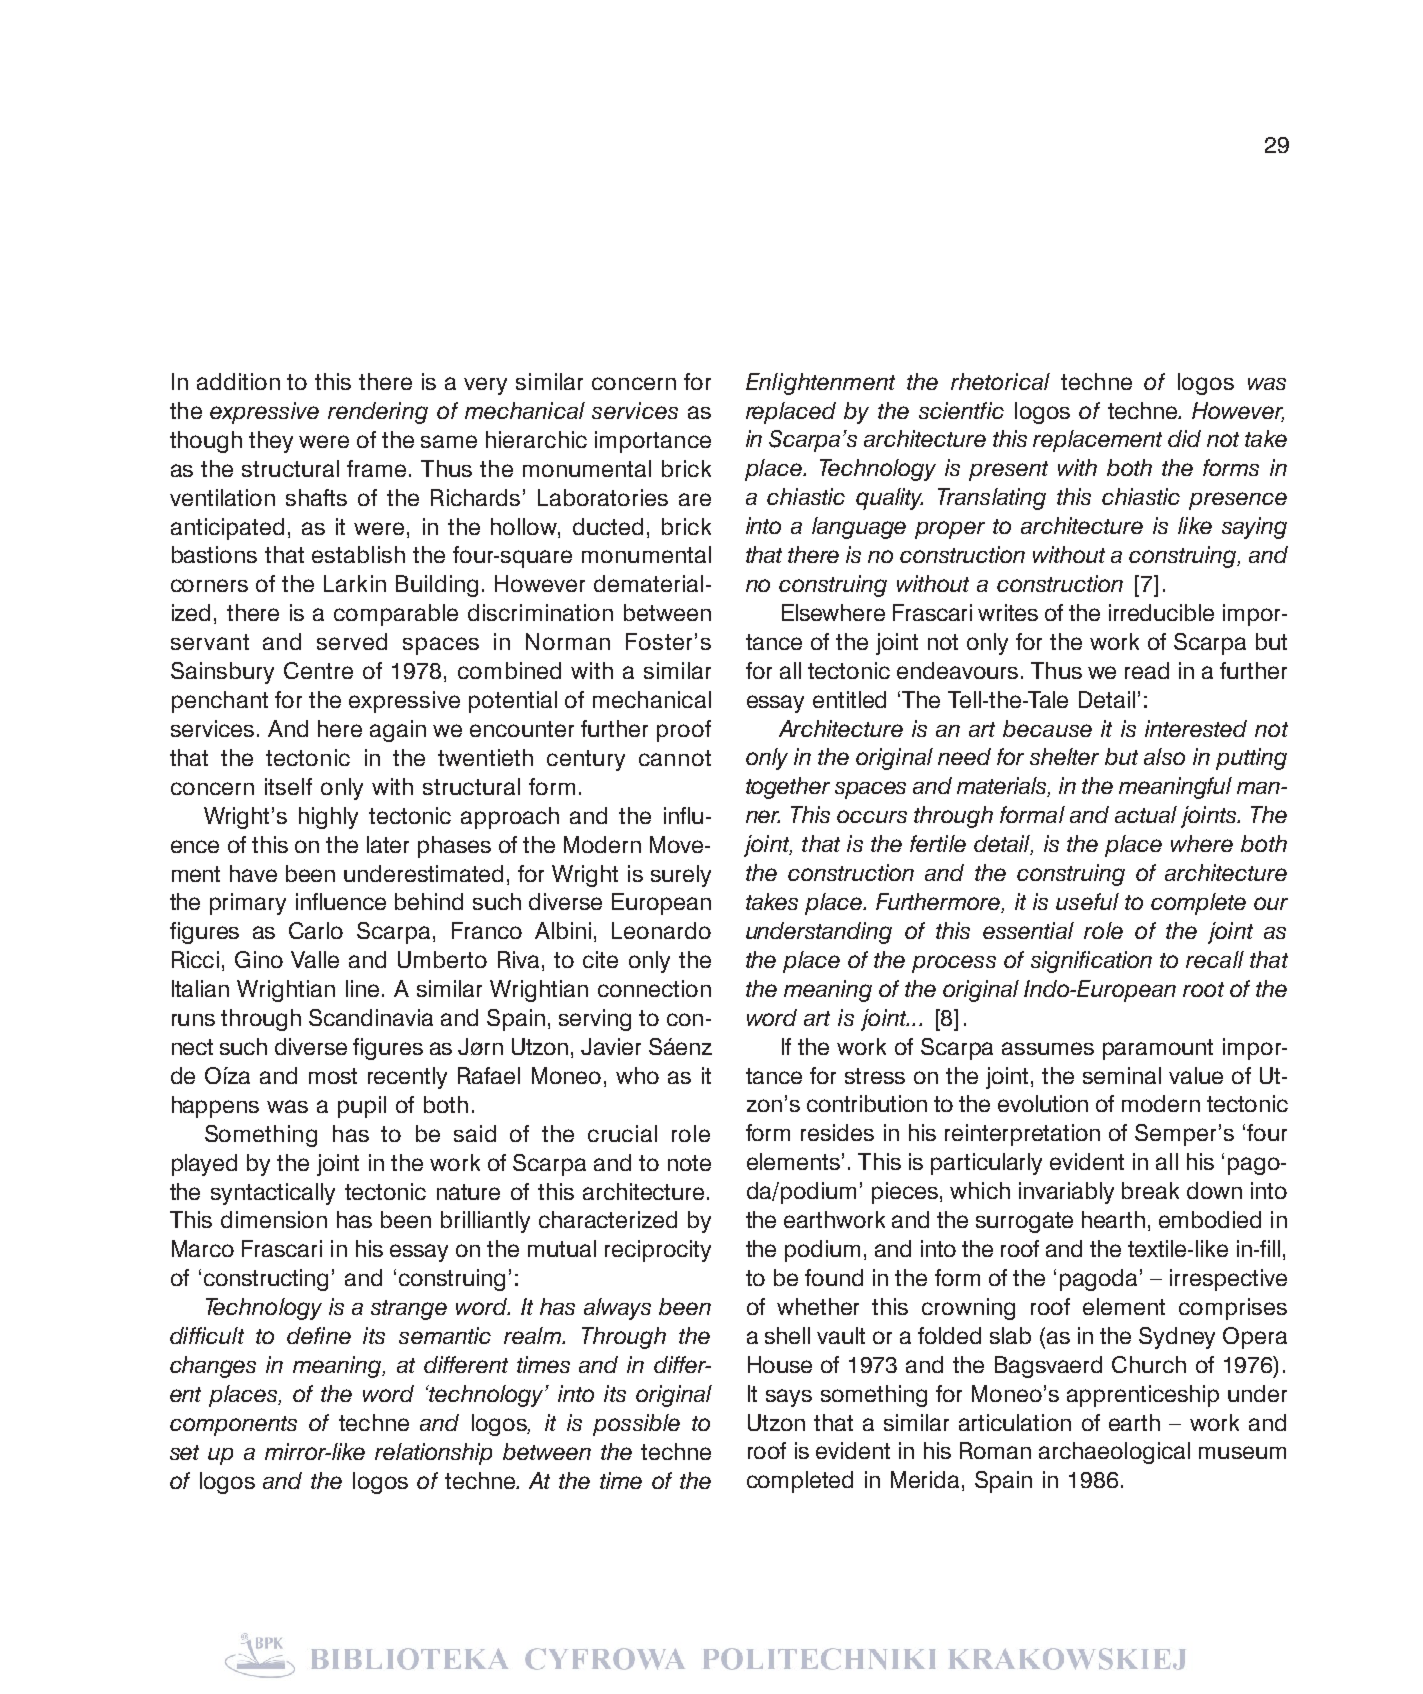 Image resolution: width=1423 pixels, height=1694 pixels. What do you see at coordinates (1122, 1075) in the screenshot?
I see `seminal` at bounding box center [1122, 1075].
